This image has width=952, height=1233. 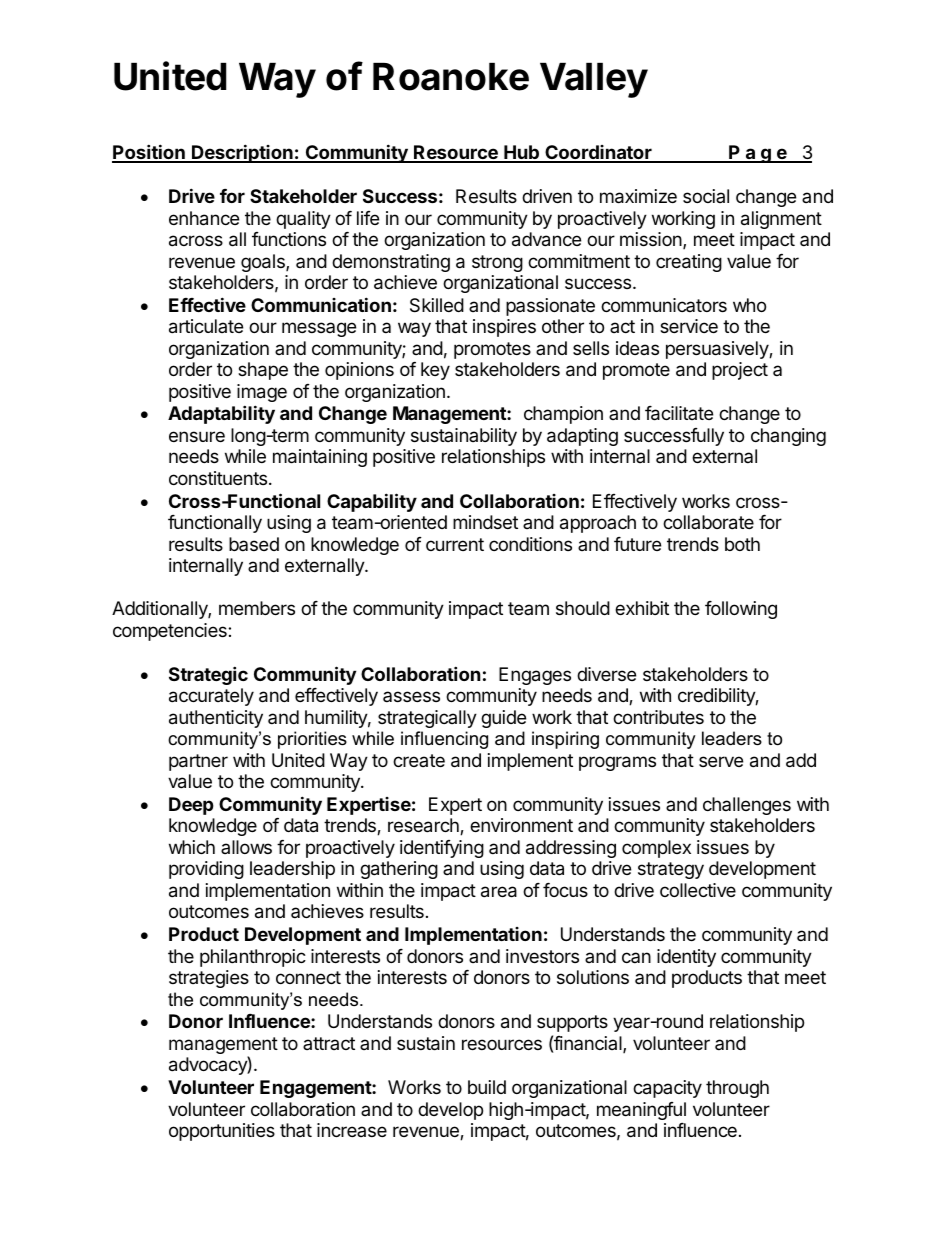 I want to click on ensure, so click(x=197, y=436).
